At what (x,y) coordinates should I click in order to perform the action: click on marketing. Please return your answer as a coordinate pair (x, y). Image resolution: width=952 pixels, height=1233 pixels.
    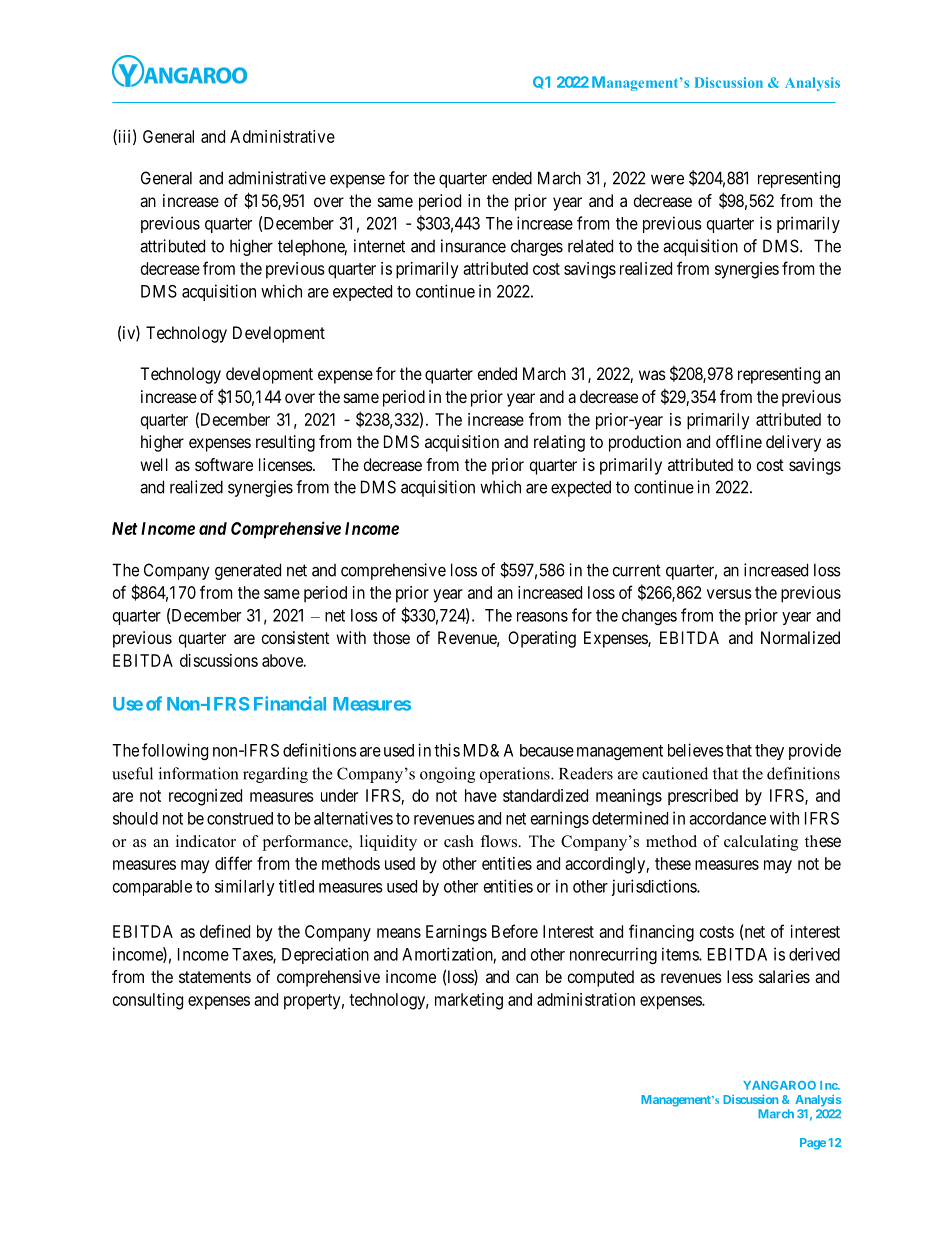
    Looking at the image, I should click on (469, 1001).
